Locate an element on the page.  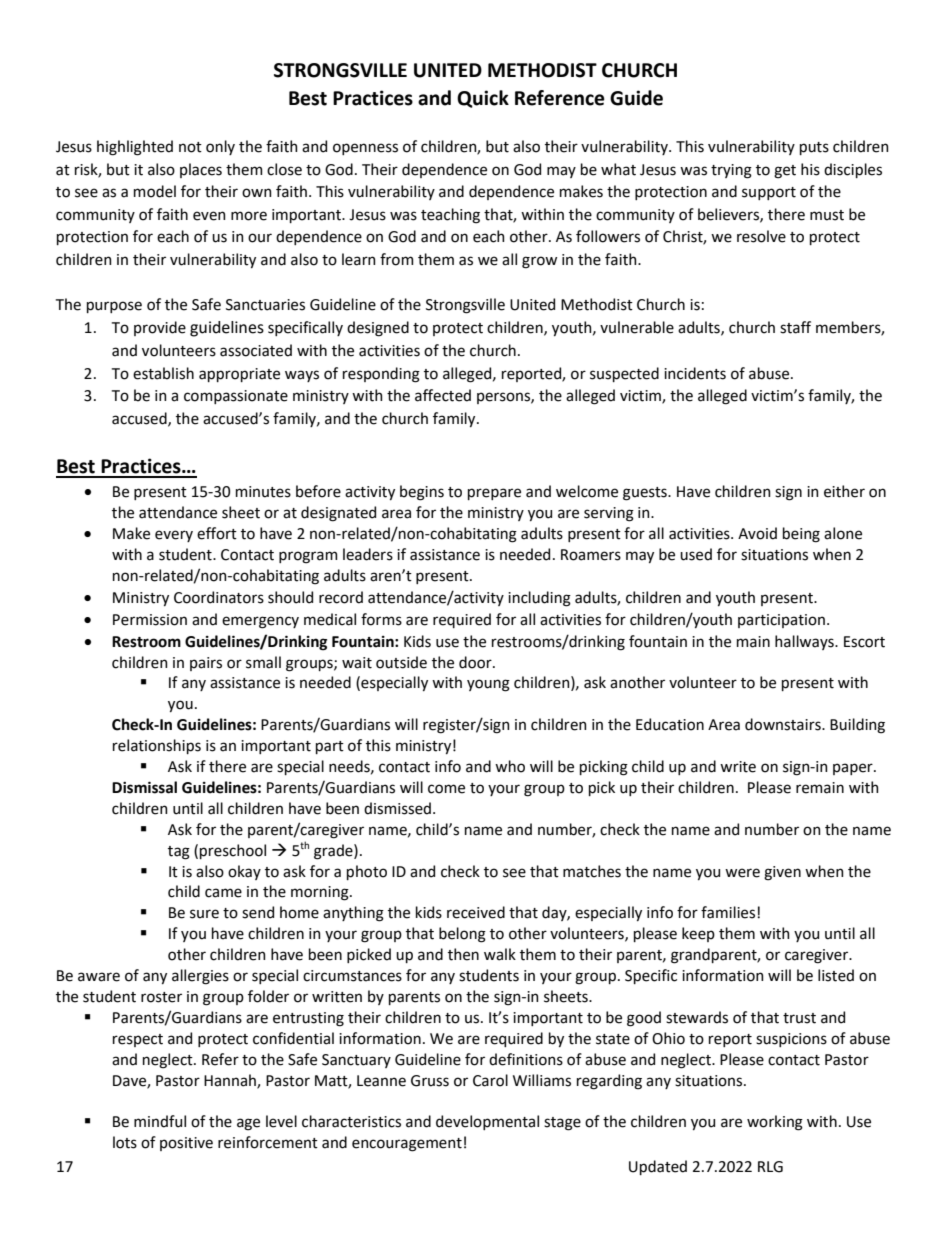
only is located at coordinates (220, 147).
